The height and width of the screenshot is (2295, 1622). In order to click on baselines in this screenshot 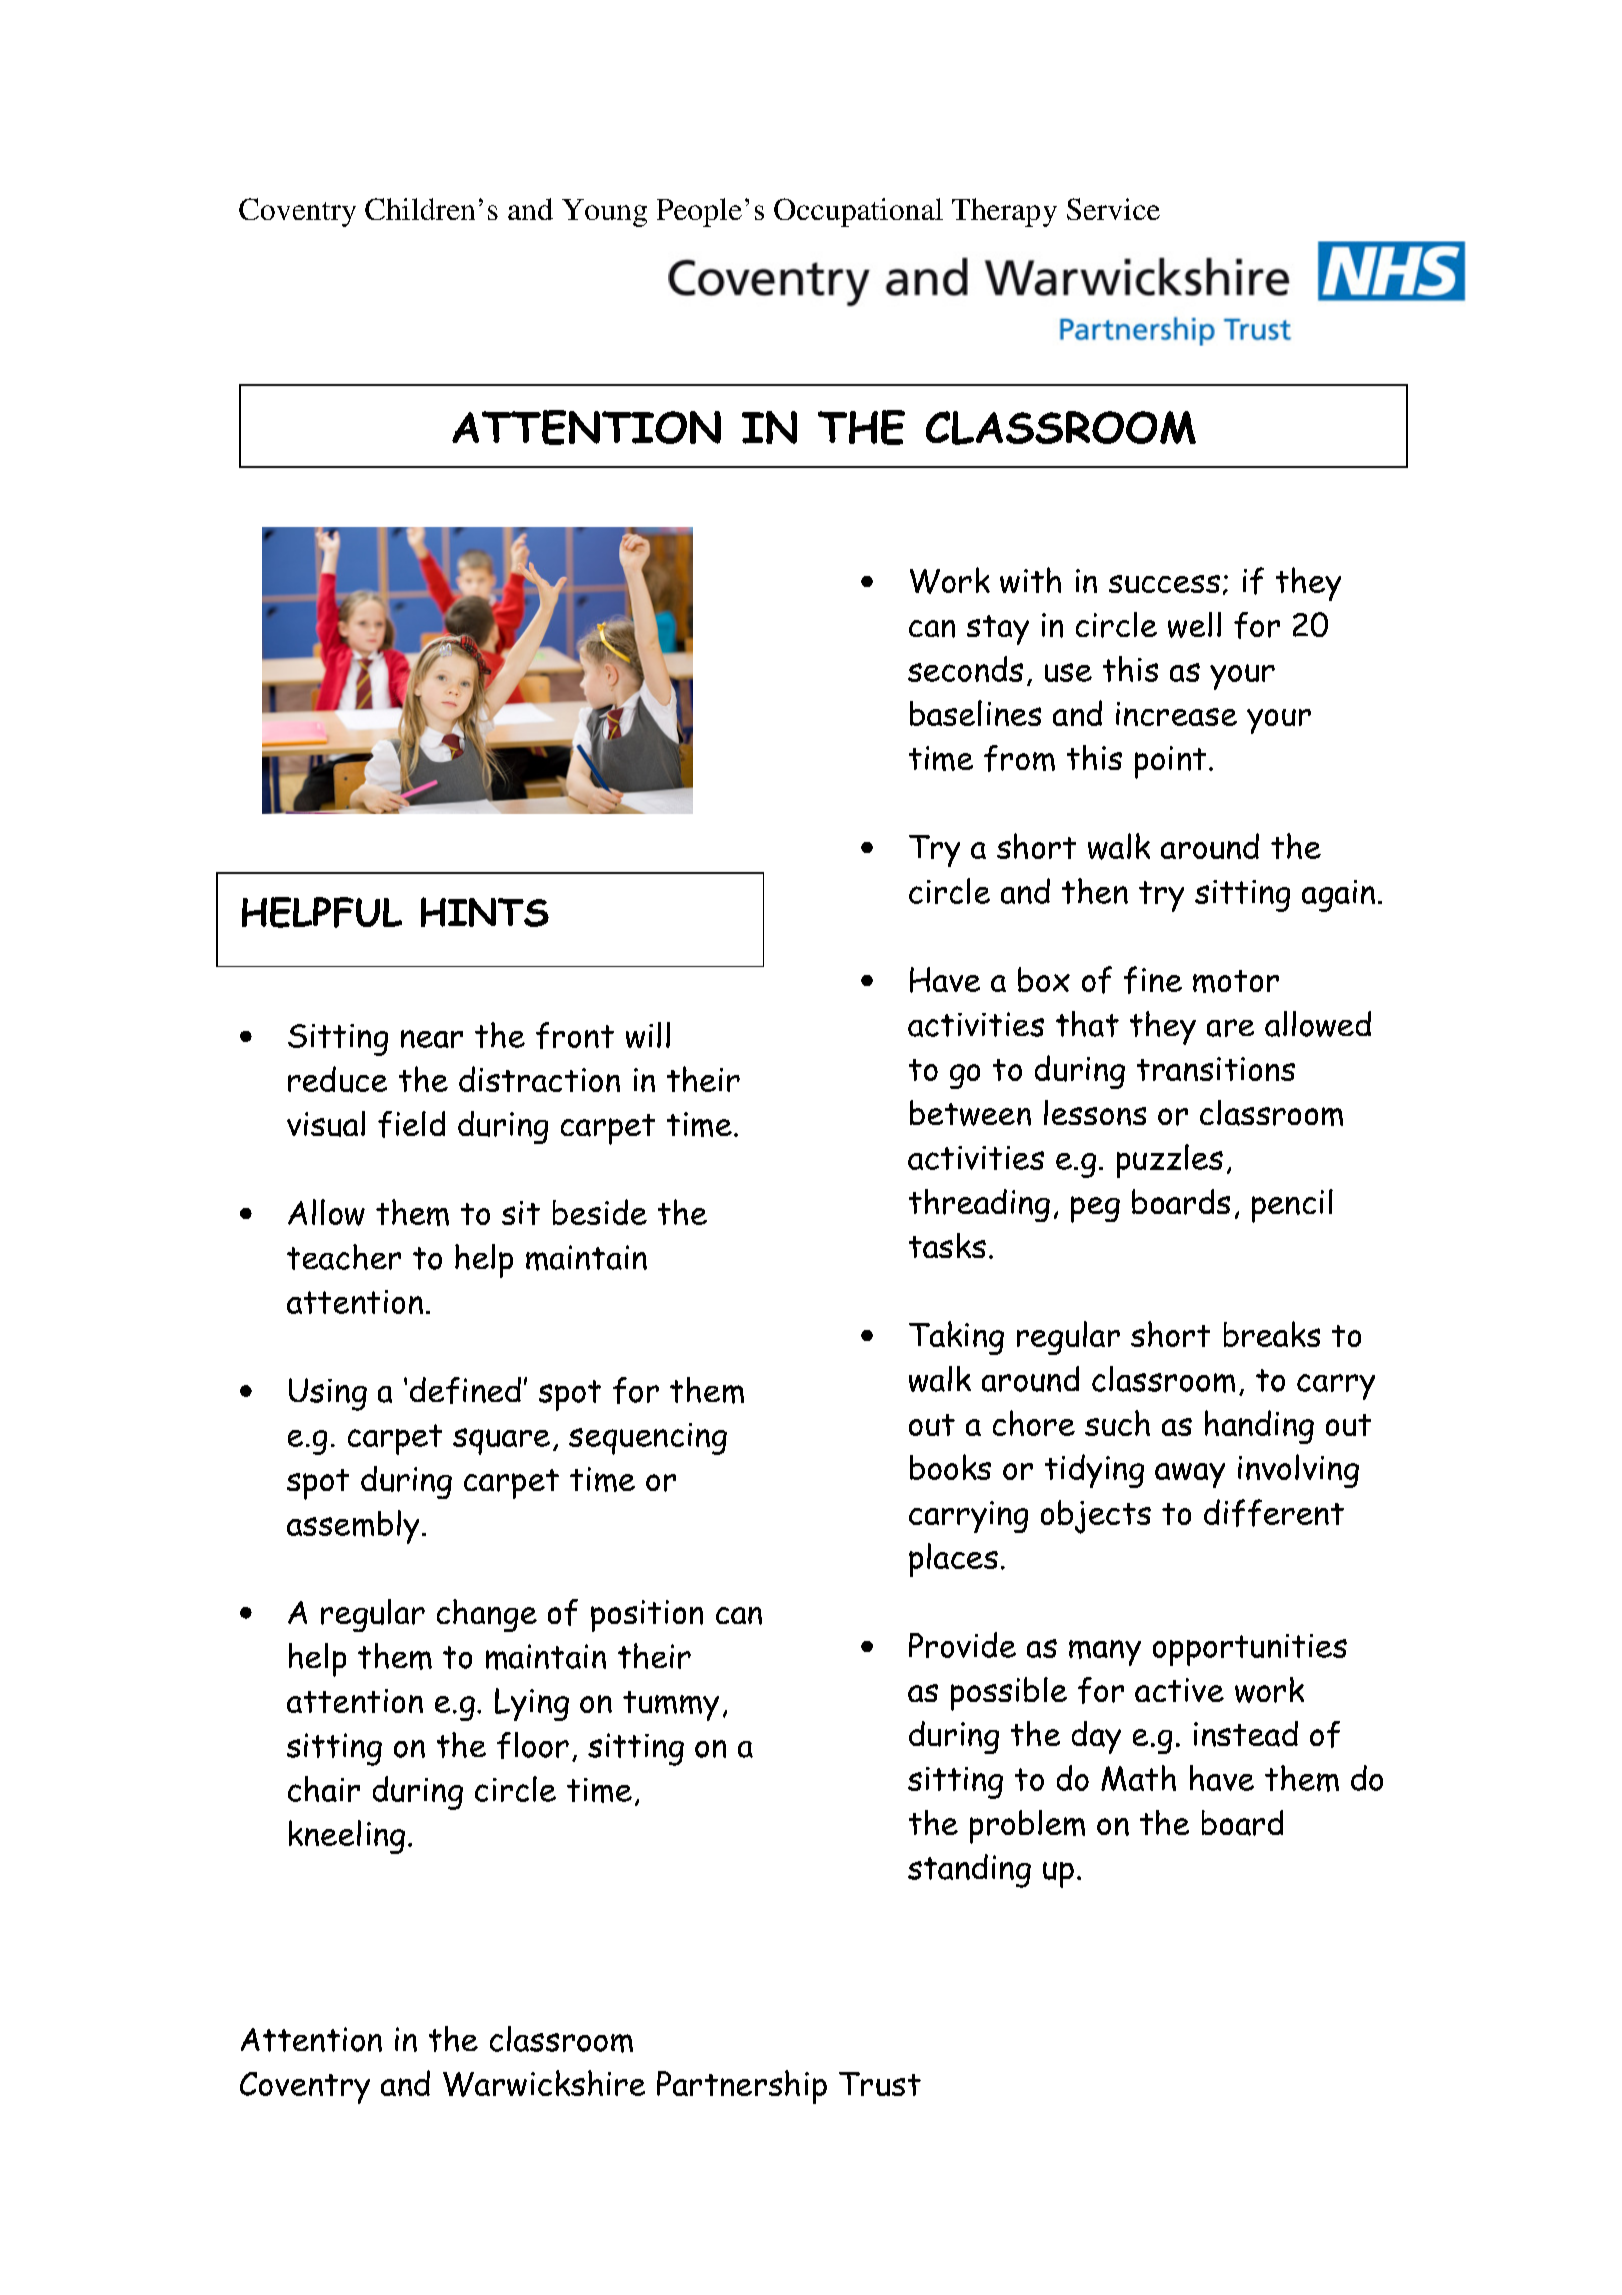, I will do `click(975, 713)`.
